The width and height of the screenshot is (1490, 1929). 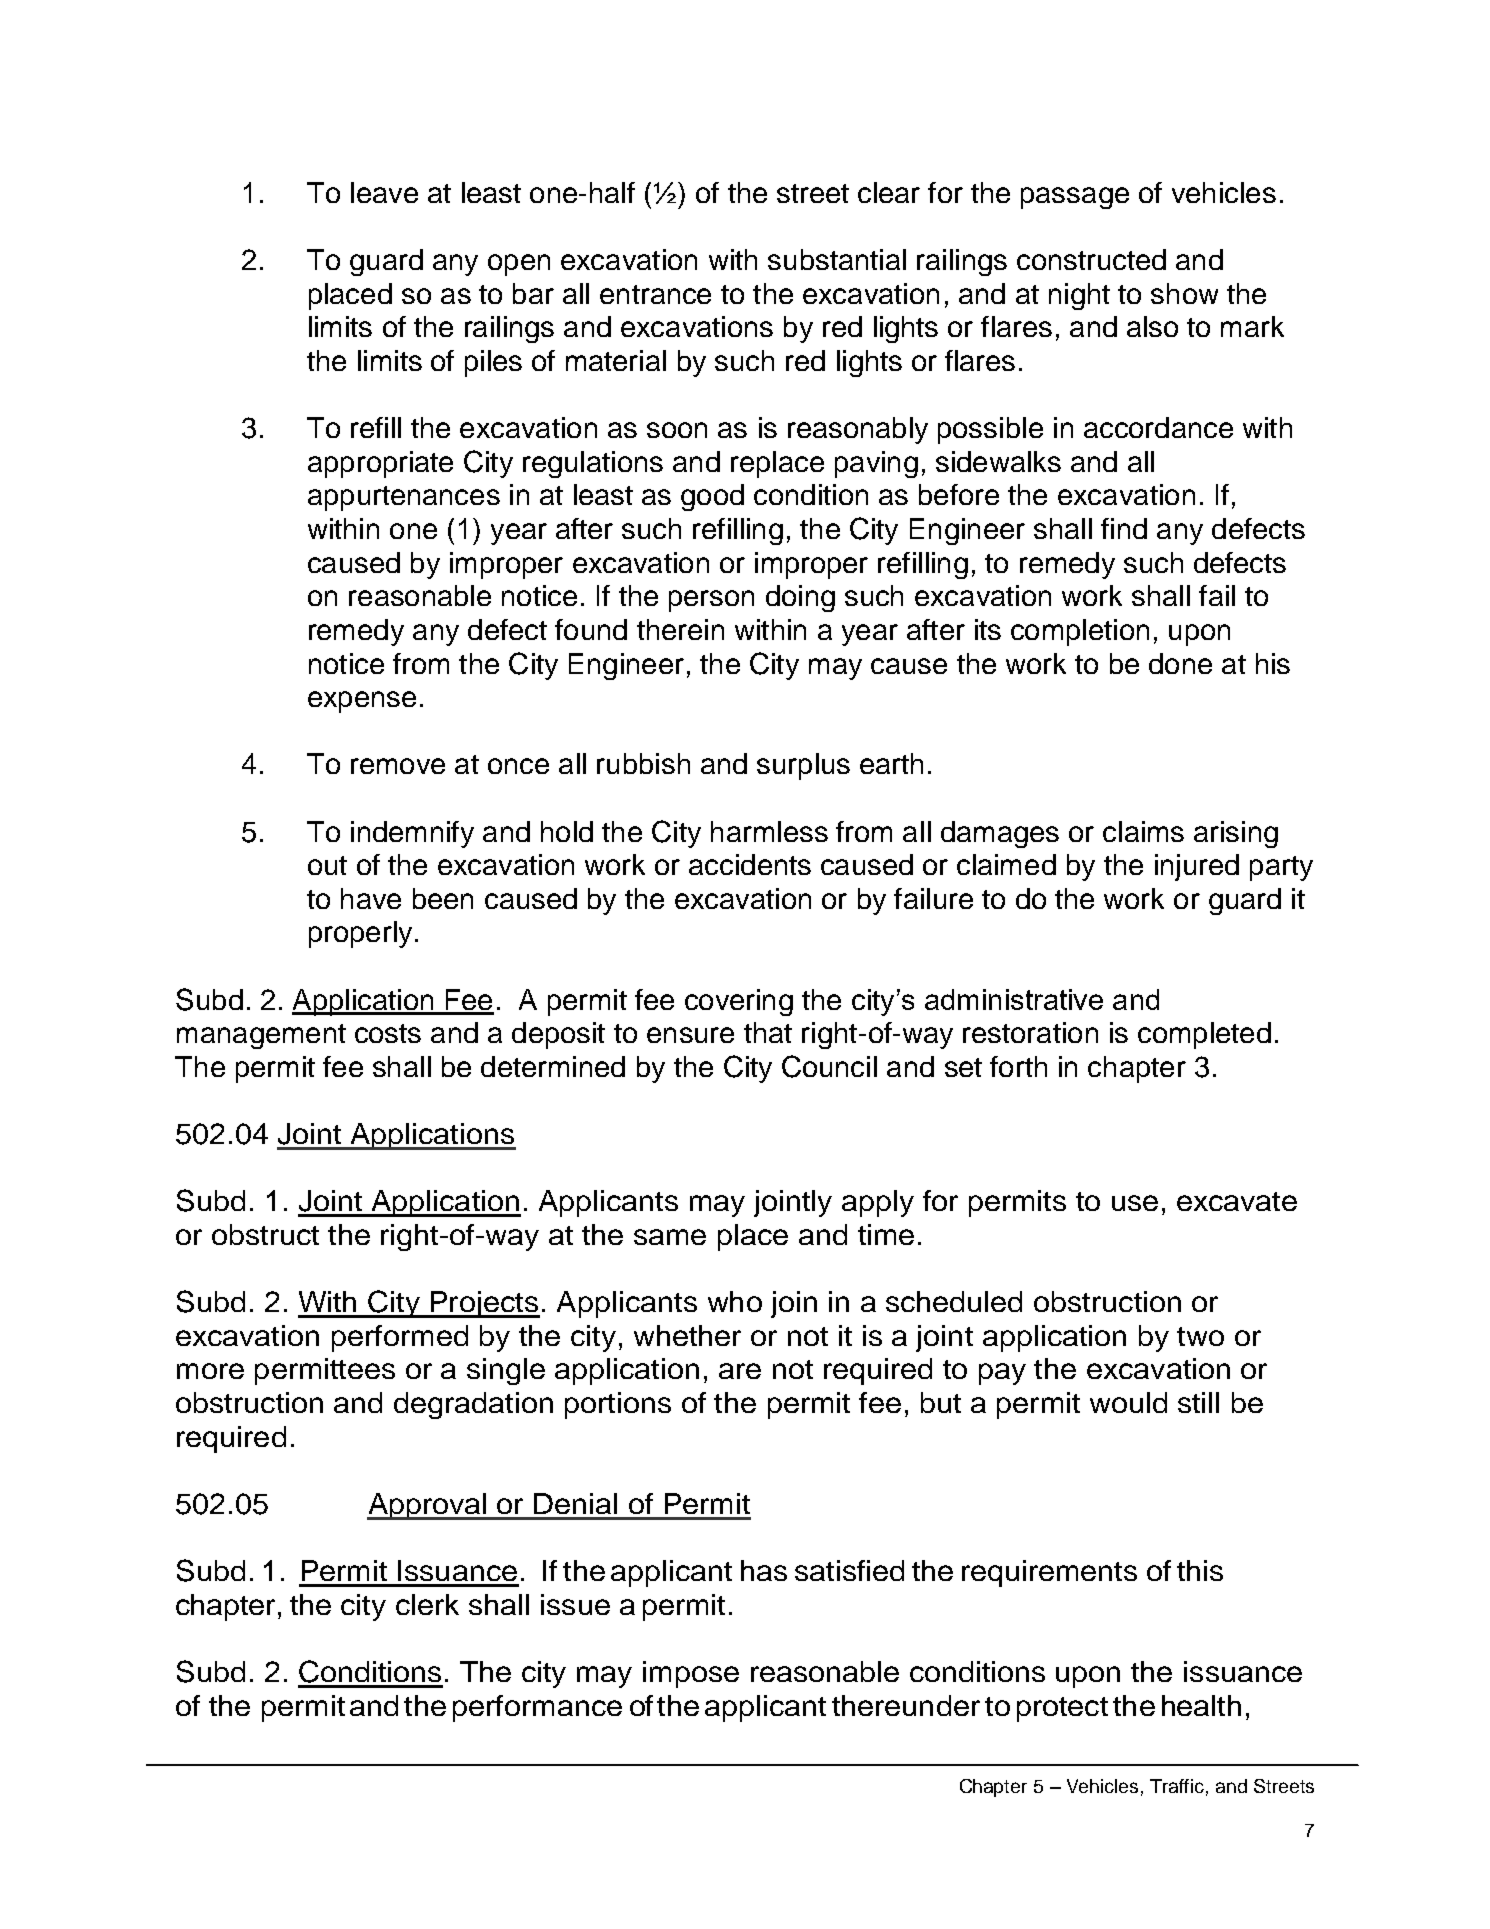 I want to click on constructed, so click(x=1091, y=259).
